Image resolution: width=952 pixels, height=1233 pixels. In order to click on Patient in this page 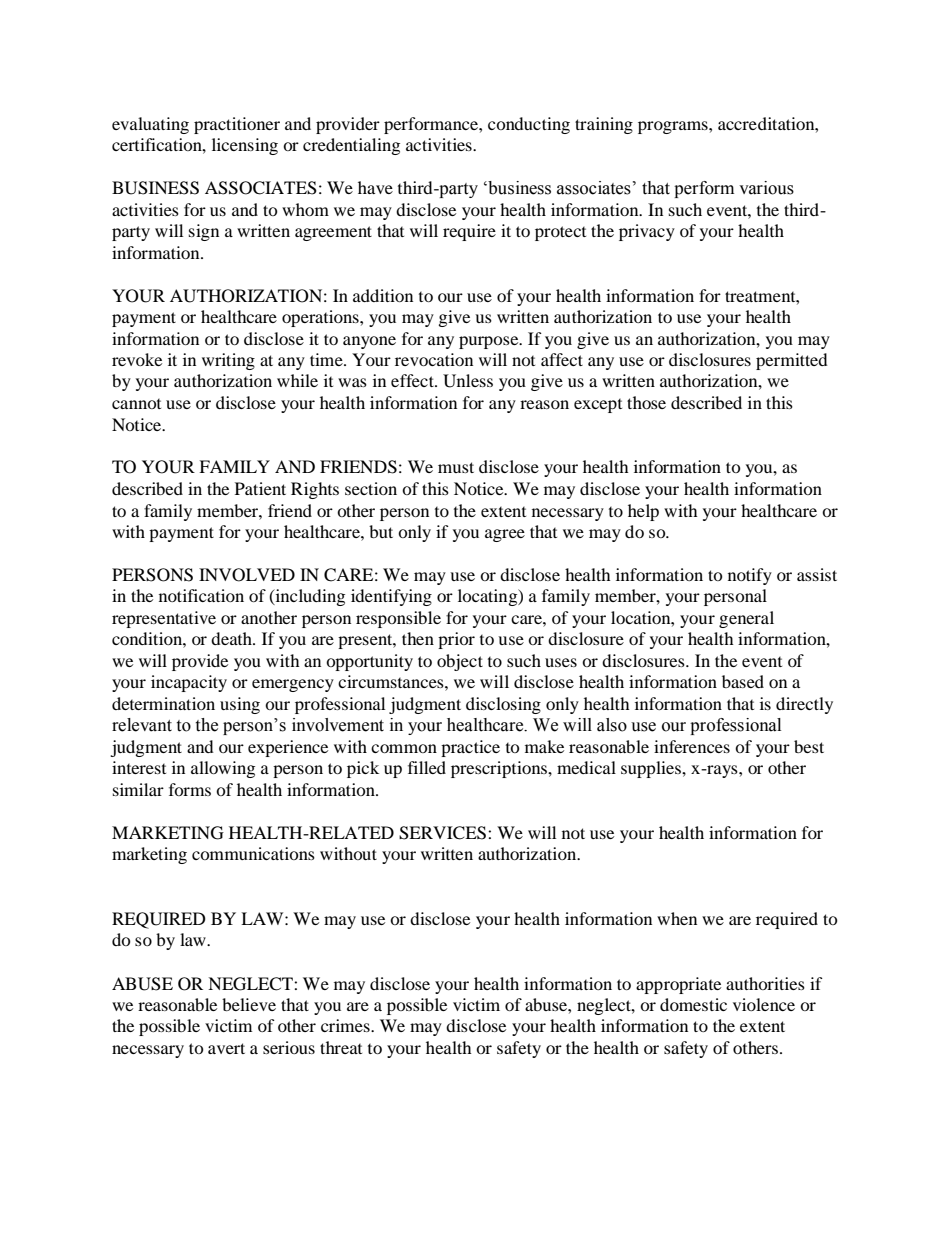, I will do `click(260, 488)`.
